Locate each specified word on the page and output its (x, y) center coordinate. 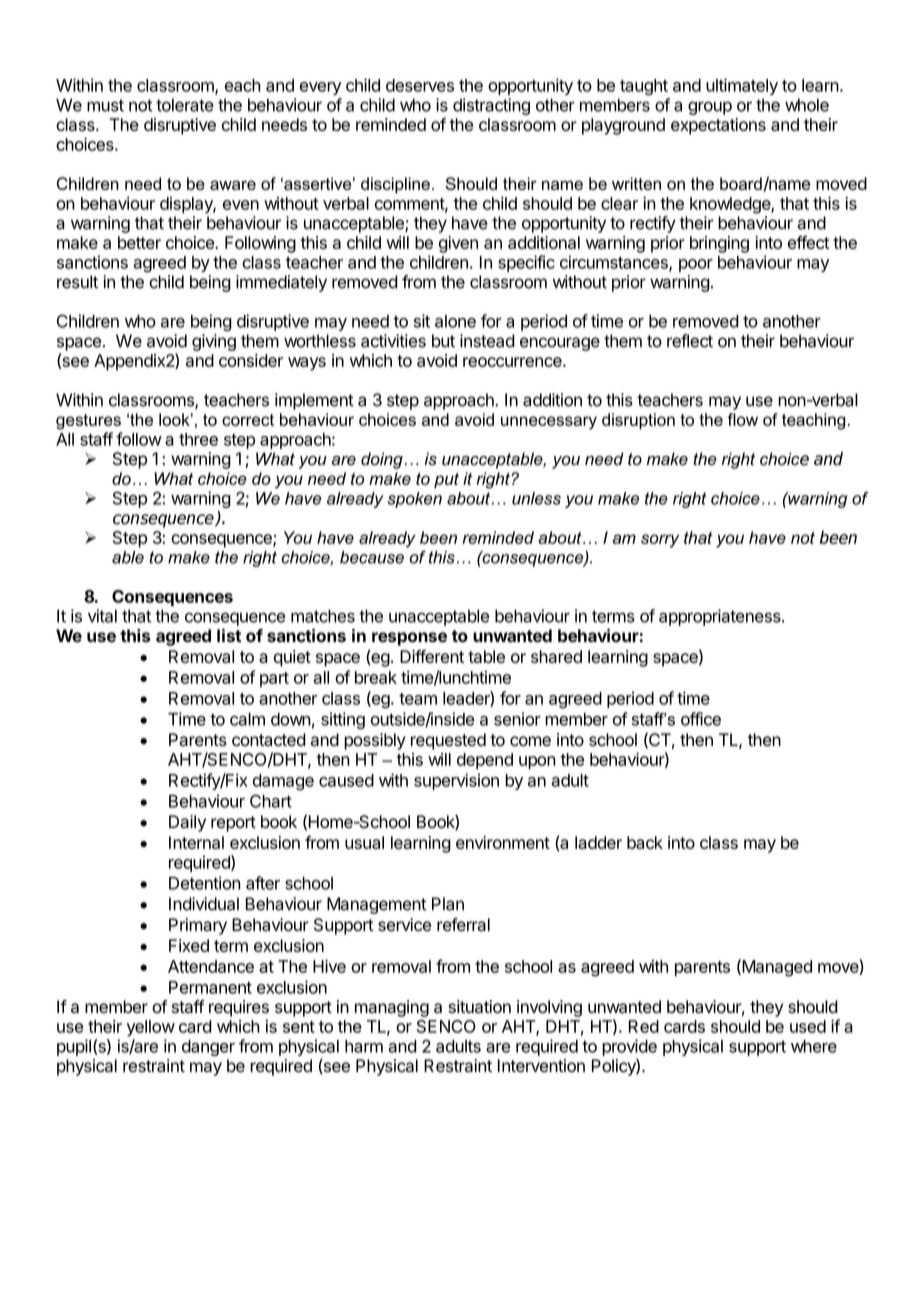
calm (247, 719)
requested (448, 741)
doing (382, 460)
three (198, 439)
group (710, 108)
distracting (491, 106)
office (701, 719)
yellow (151, 1028)
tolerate (185, 105)
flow (742, 419)
